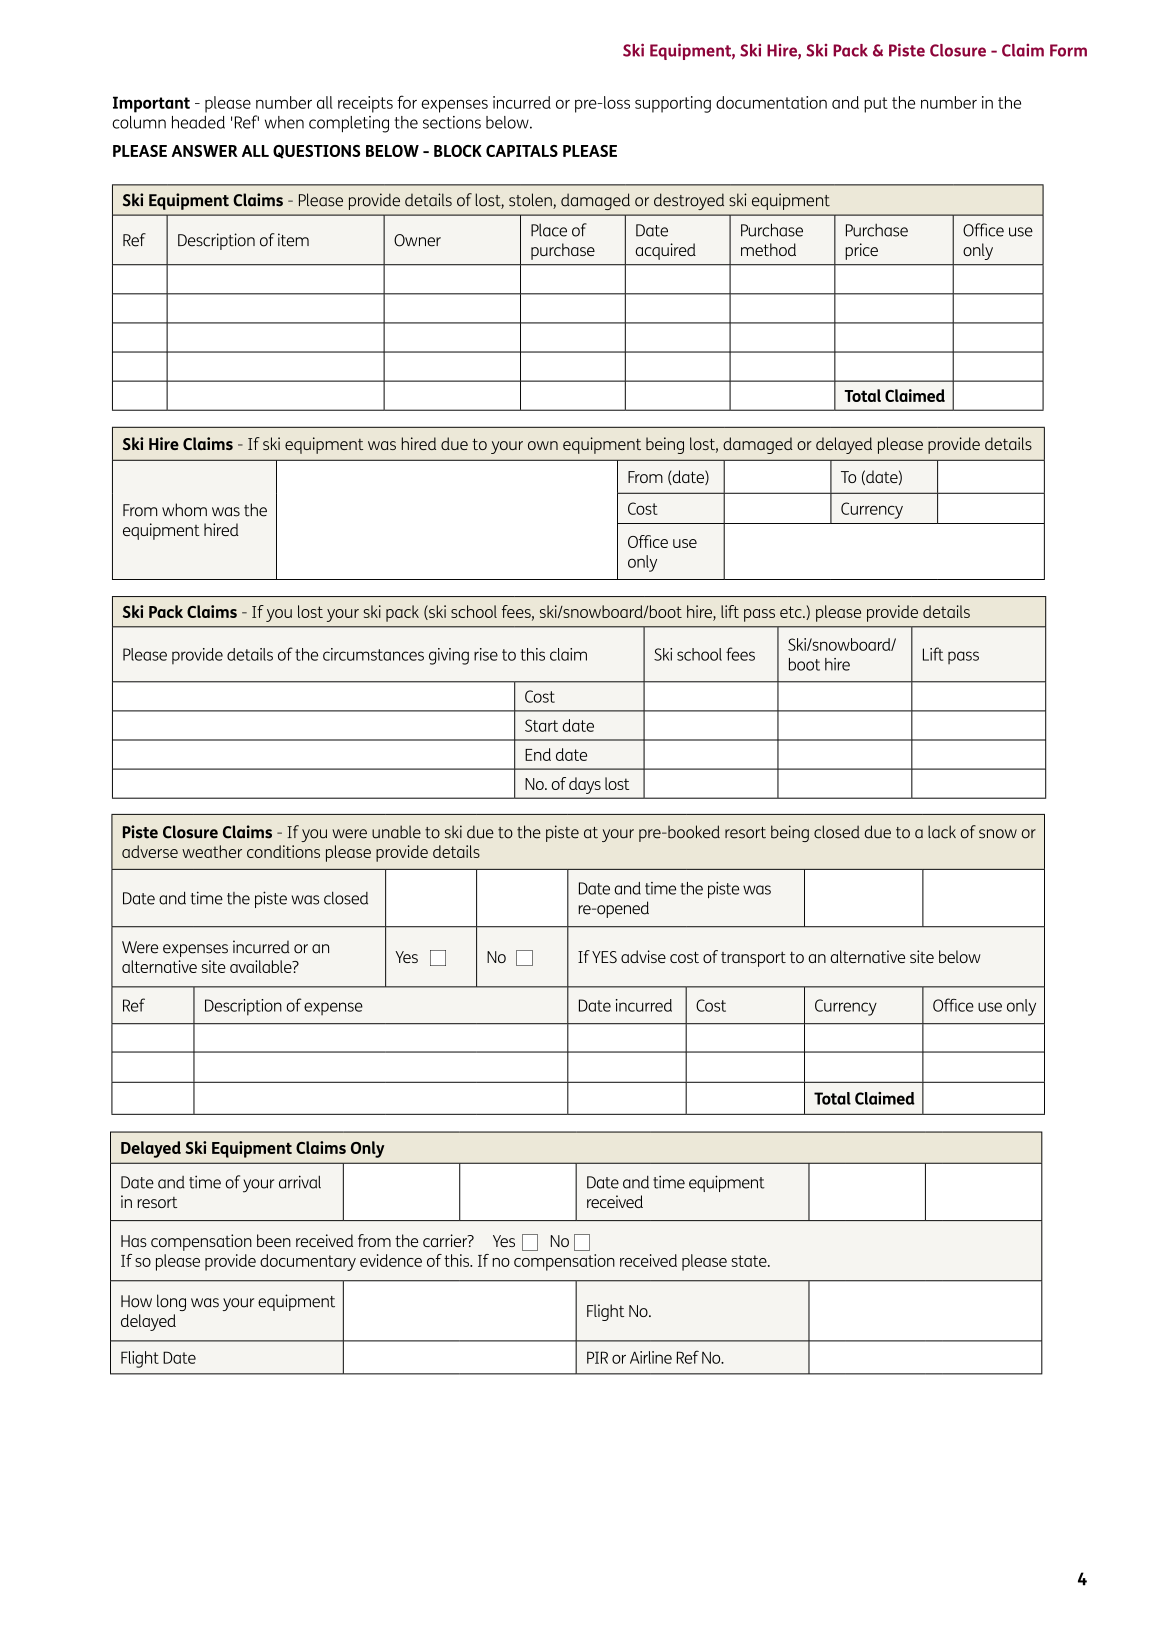 Image resolution: width=1155 pixels, height=1633 pixels. Describe the element at coordinates (373, 654) in the image. I see `circumstances` at that location.
